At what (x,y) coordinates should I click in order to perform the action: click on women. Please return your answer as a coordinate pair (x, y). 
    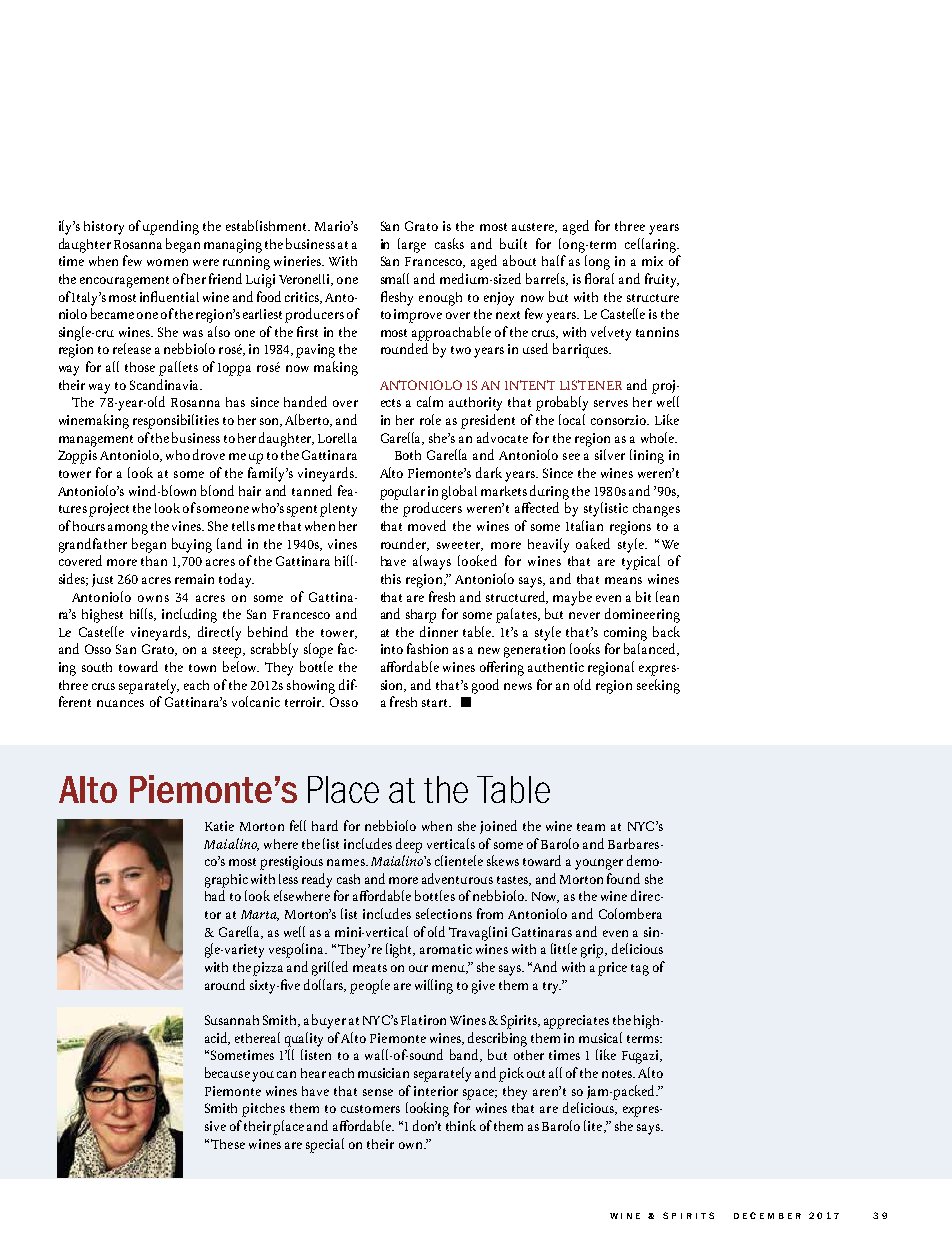
    Looking at the image, I should click on (167, 262).
